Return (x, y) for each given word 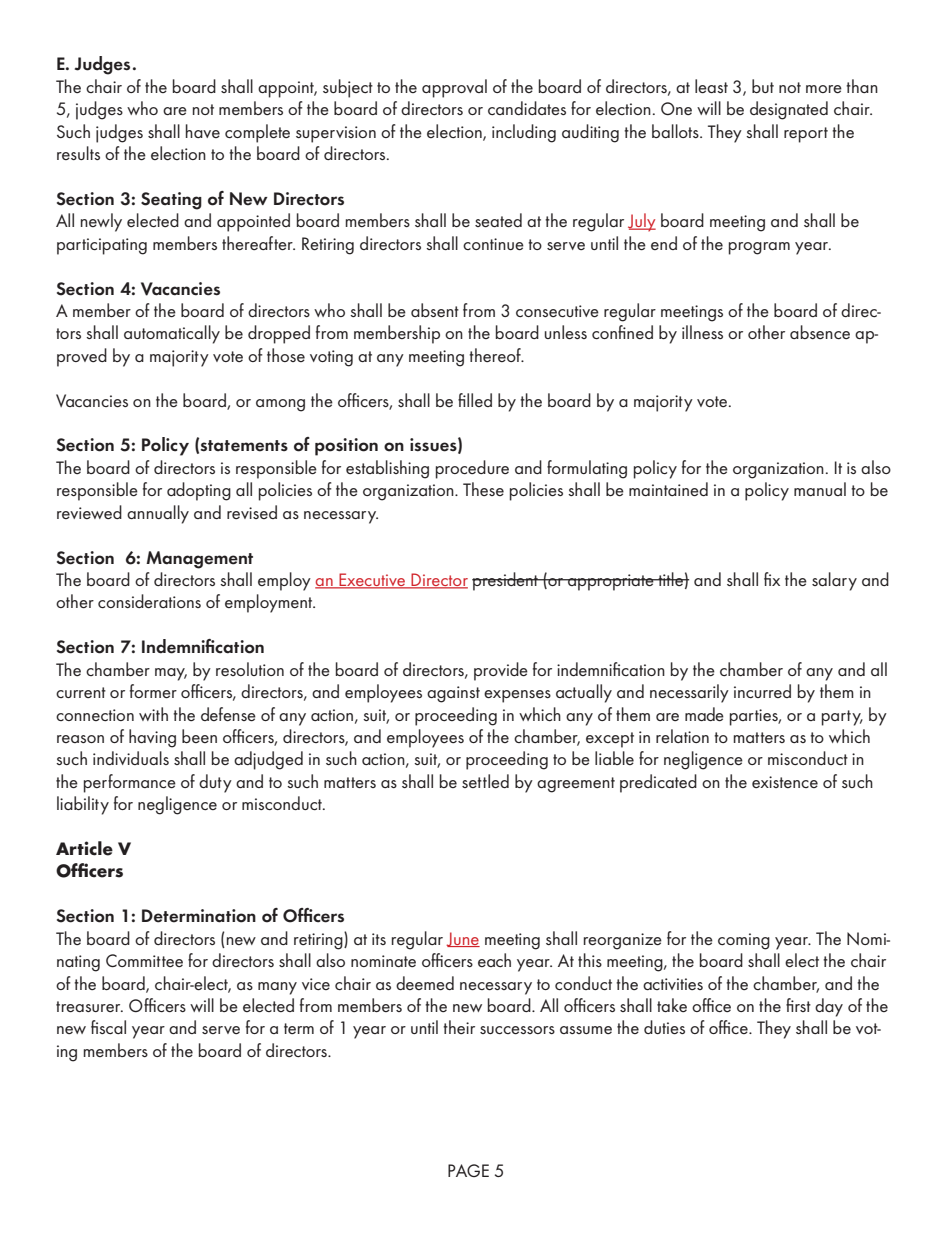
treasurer (89, 1006)
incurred (762, 691)
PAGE (468, 1170)
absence (820, 332)
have (203, 131)
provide (501, 671)
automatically (172, 334)
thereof (496, 355)
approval (454, 88)
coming (744, 941)
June (463, 939)
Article (84, 848)
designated (789, 110)
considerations (149, 601)
